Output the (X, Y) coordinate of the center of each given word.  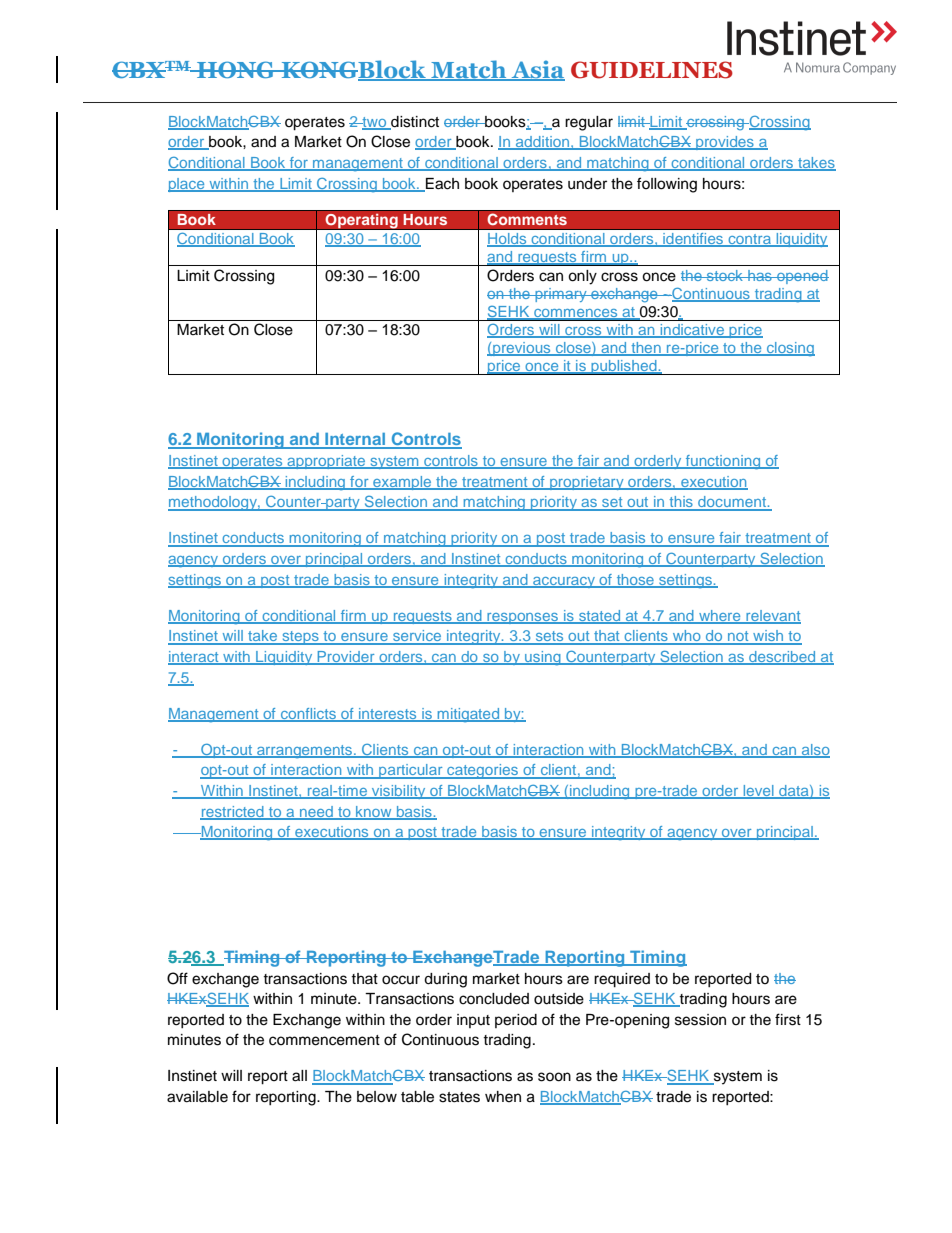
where (720, 616)
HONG (236, 69)
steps (300, 638)
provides (725, 143)
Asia (537, 70)
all (299, 1076)
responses (522, 618)
